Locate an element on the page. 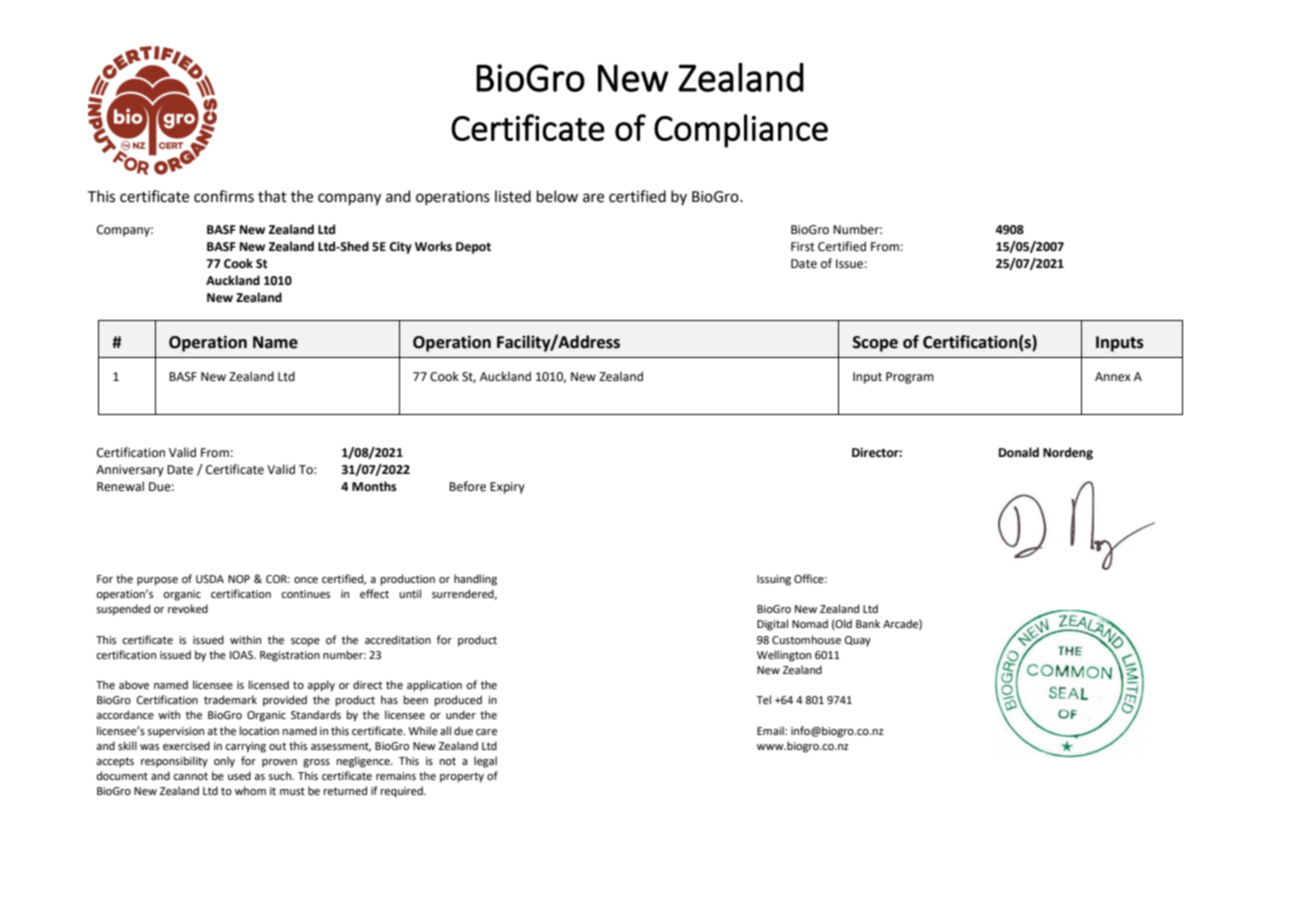  Compliance is located at coordinates (741, 131).
